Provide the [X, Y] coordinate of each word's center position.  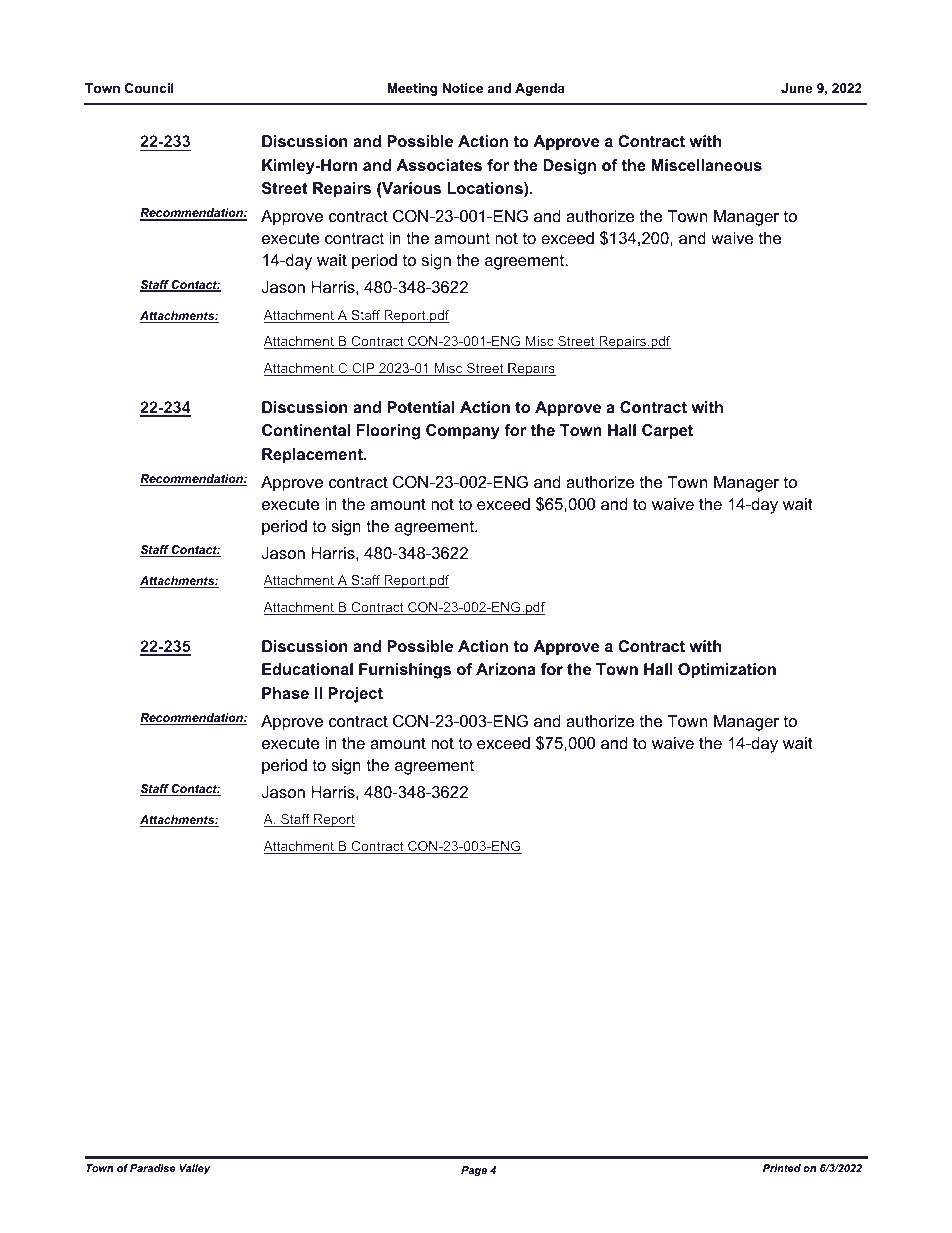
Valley [195, 1169]
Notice [462, 88]
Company [463, 432]
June [797, 88]
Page [474, 1171]
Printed [782, 1168]
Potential [421, 407]
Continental [306, 430]
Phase [285, 693]
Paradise [153, 1168]
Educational [307, 669]
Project [355, 695]
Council [149, 88]
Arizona [506, 669]
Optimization [727, 671]
